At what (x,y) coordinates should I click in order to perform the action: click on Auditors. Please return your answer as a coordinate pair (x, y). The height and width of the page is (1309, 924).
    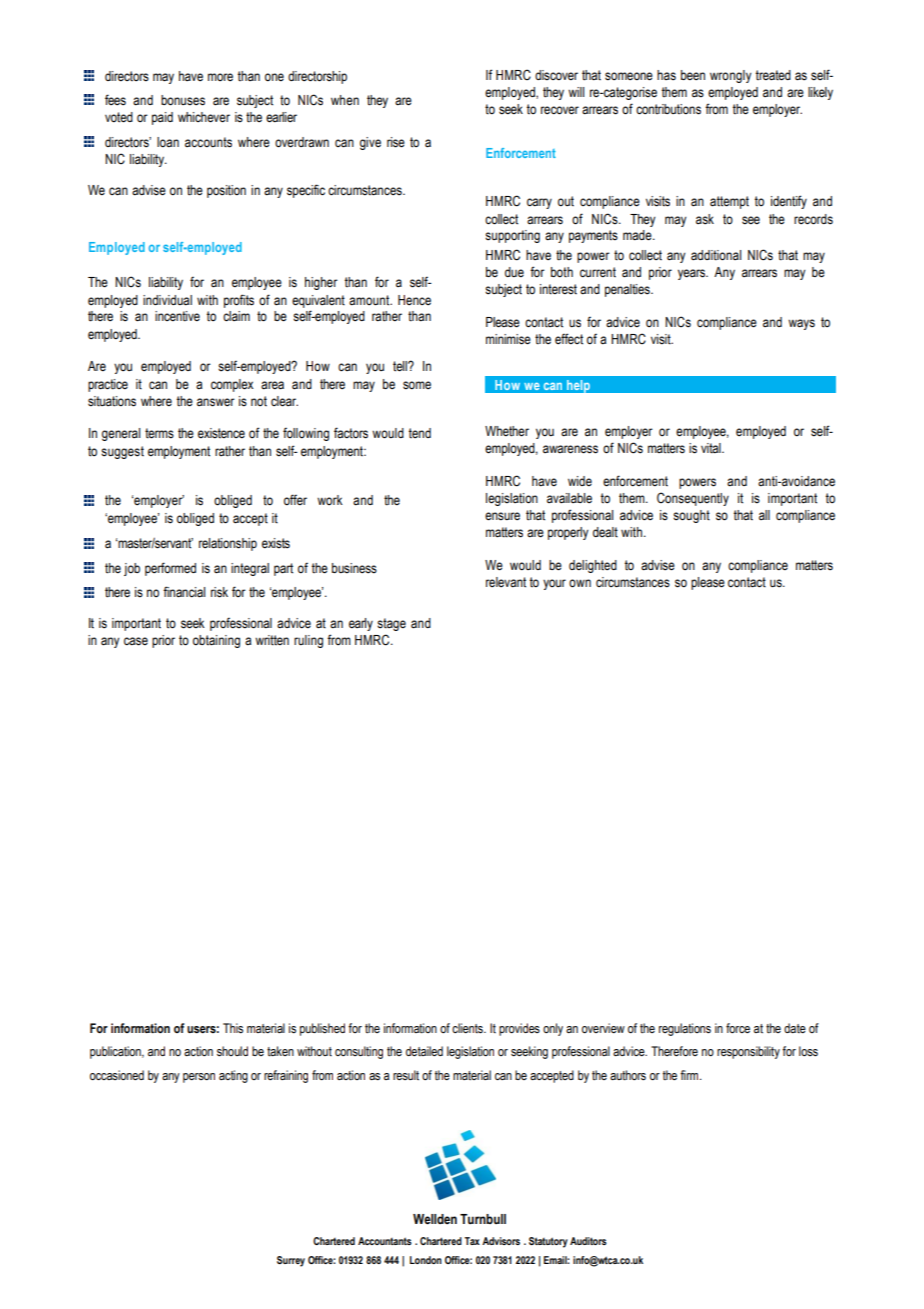
    Looking at the image, I should click on (588, 1241).
